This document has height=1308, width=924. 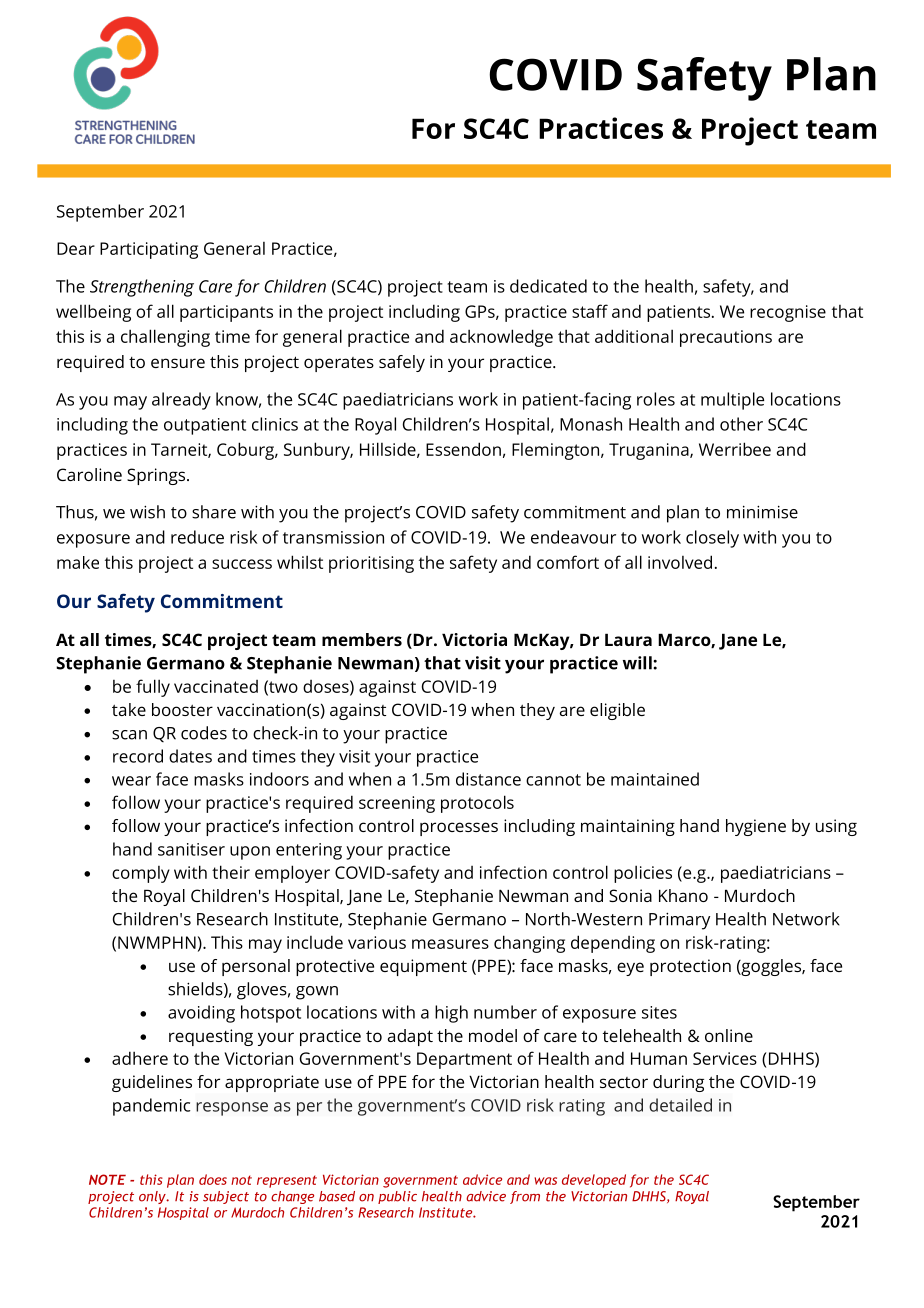 I want to click on members, so click(x=362, y=639).
